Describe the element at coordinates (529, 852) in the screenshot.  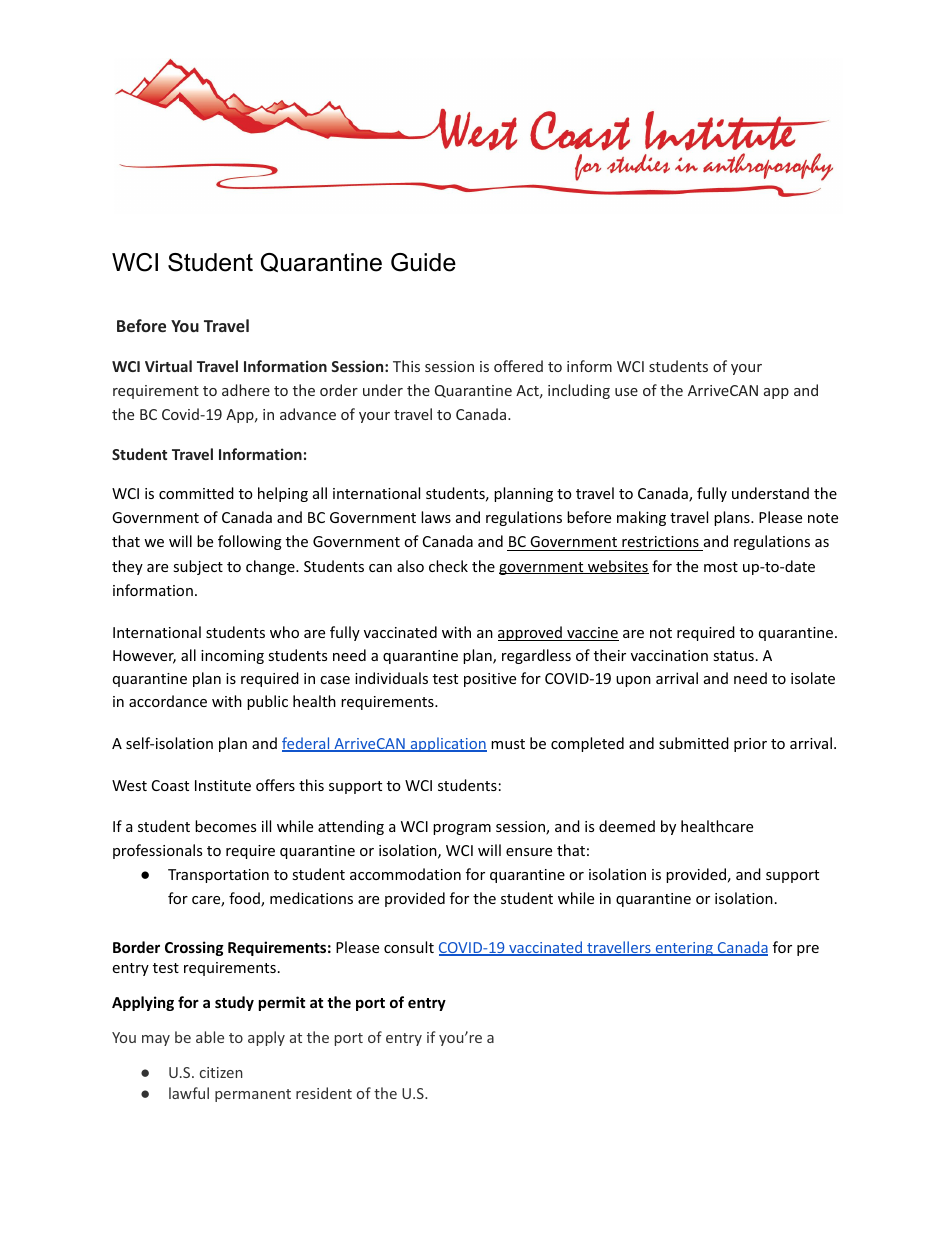
I see `ensure` at that location.
